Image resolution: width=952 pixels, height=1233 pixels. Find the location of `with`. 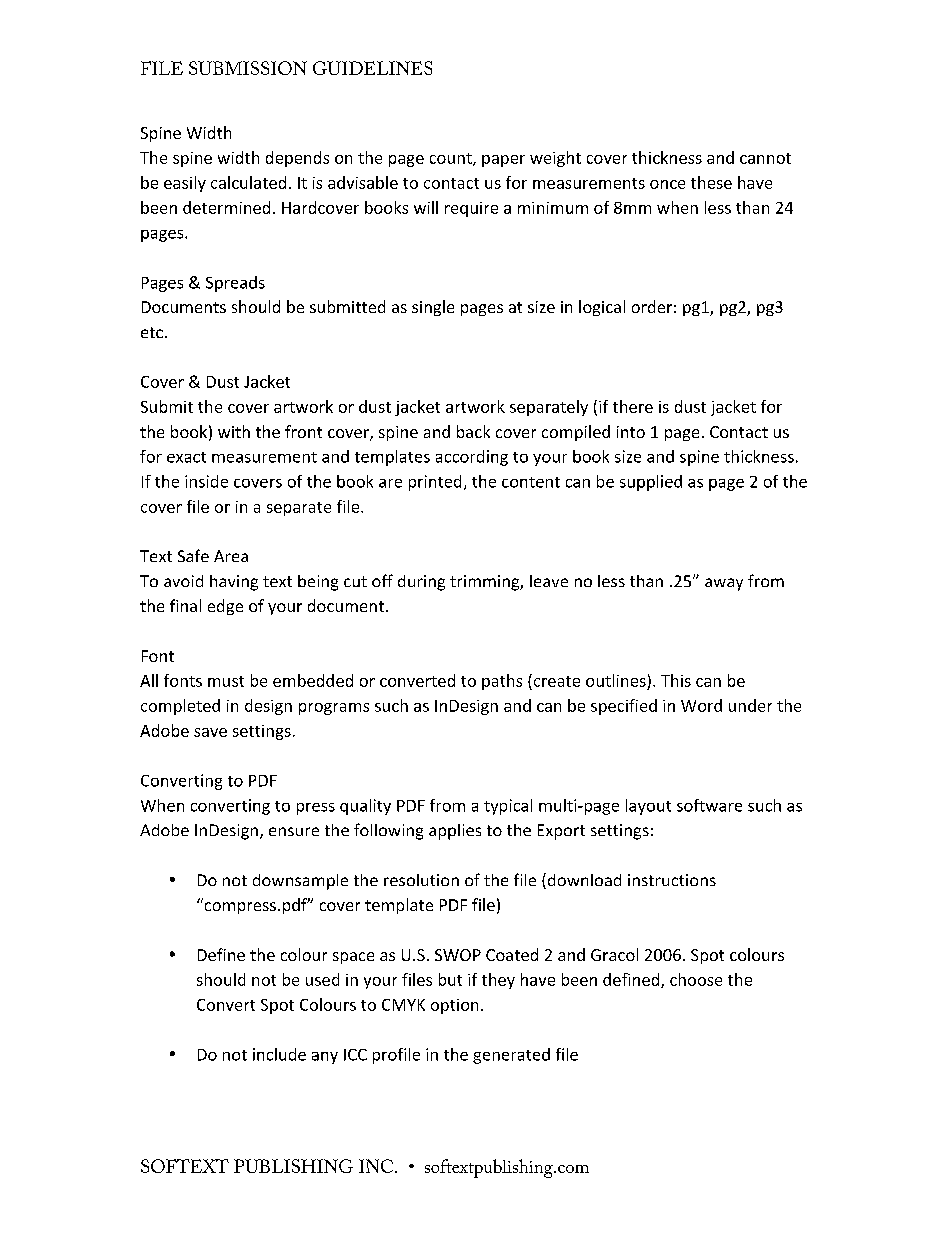

with is located at coordinates (234, 431).
